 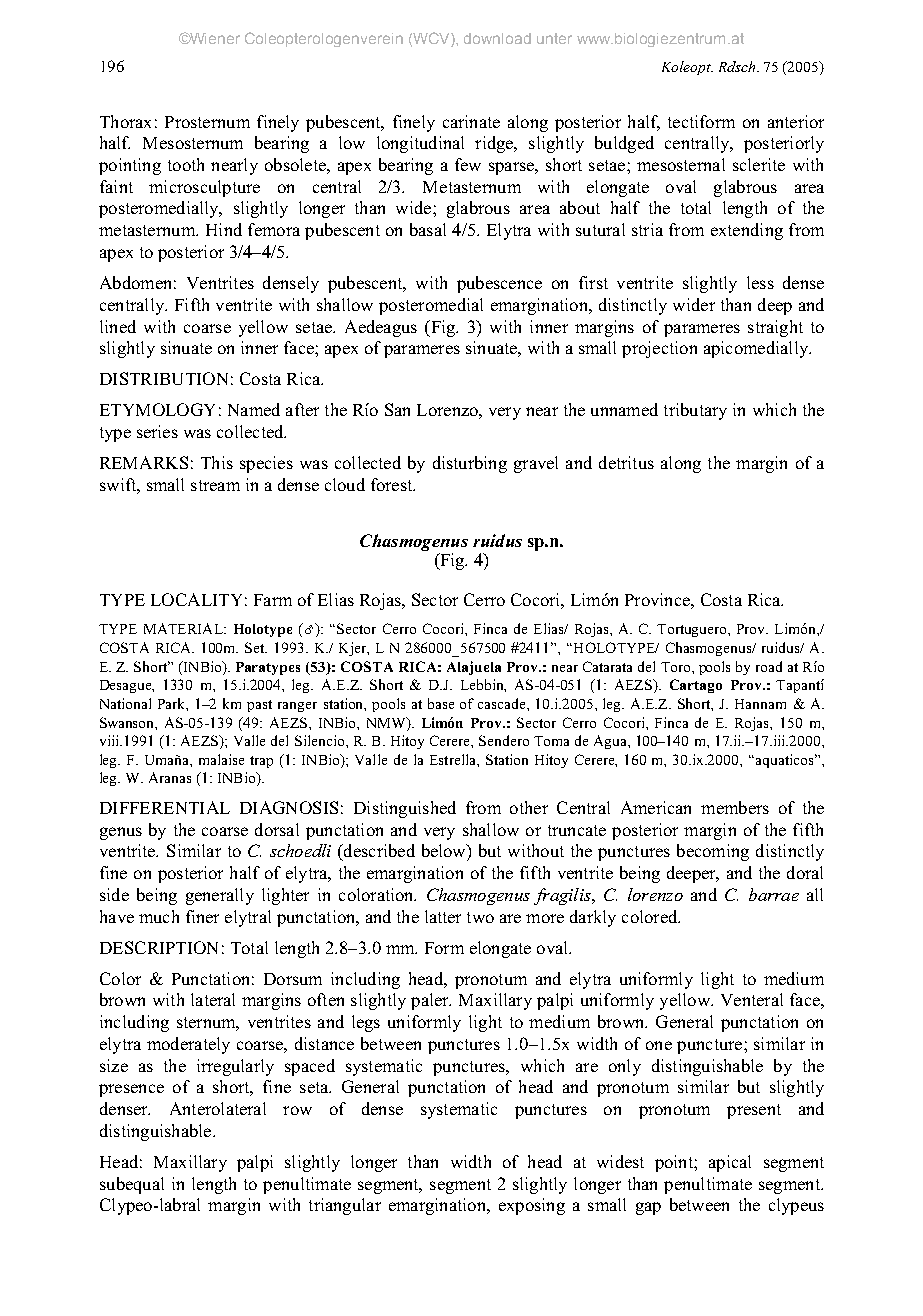 I want to click on much, so click(x=159, y=916).
